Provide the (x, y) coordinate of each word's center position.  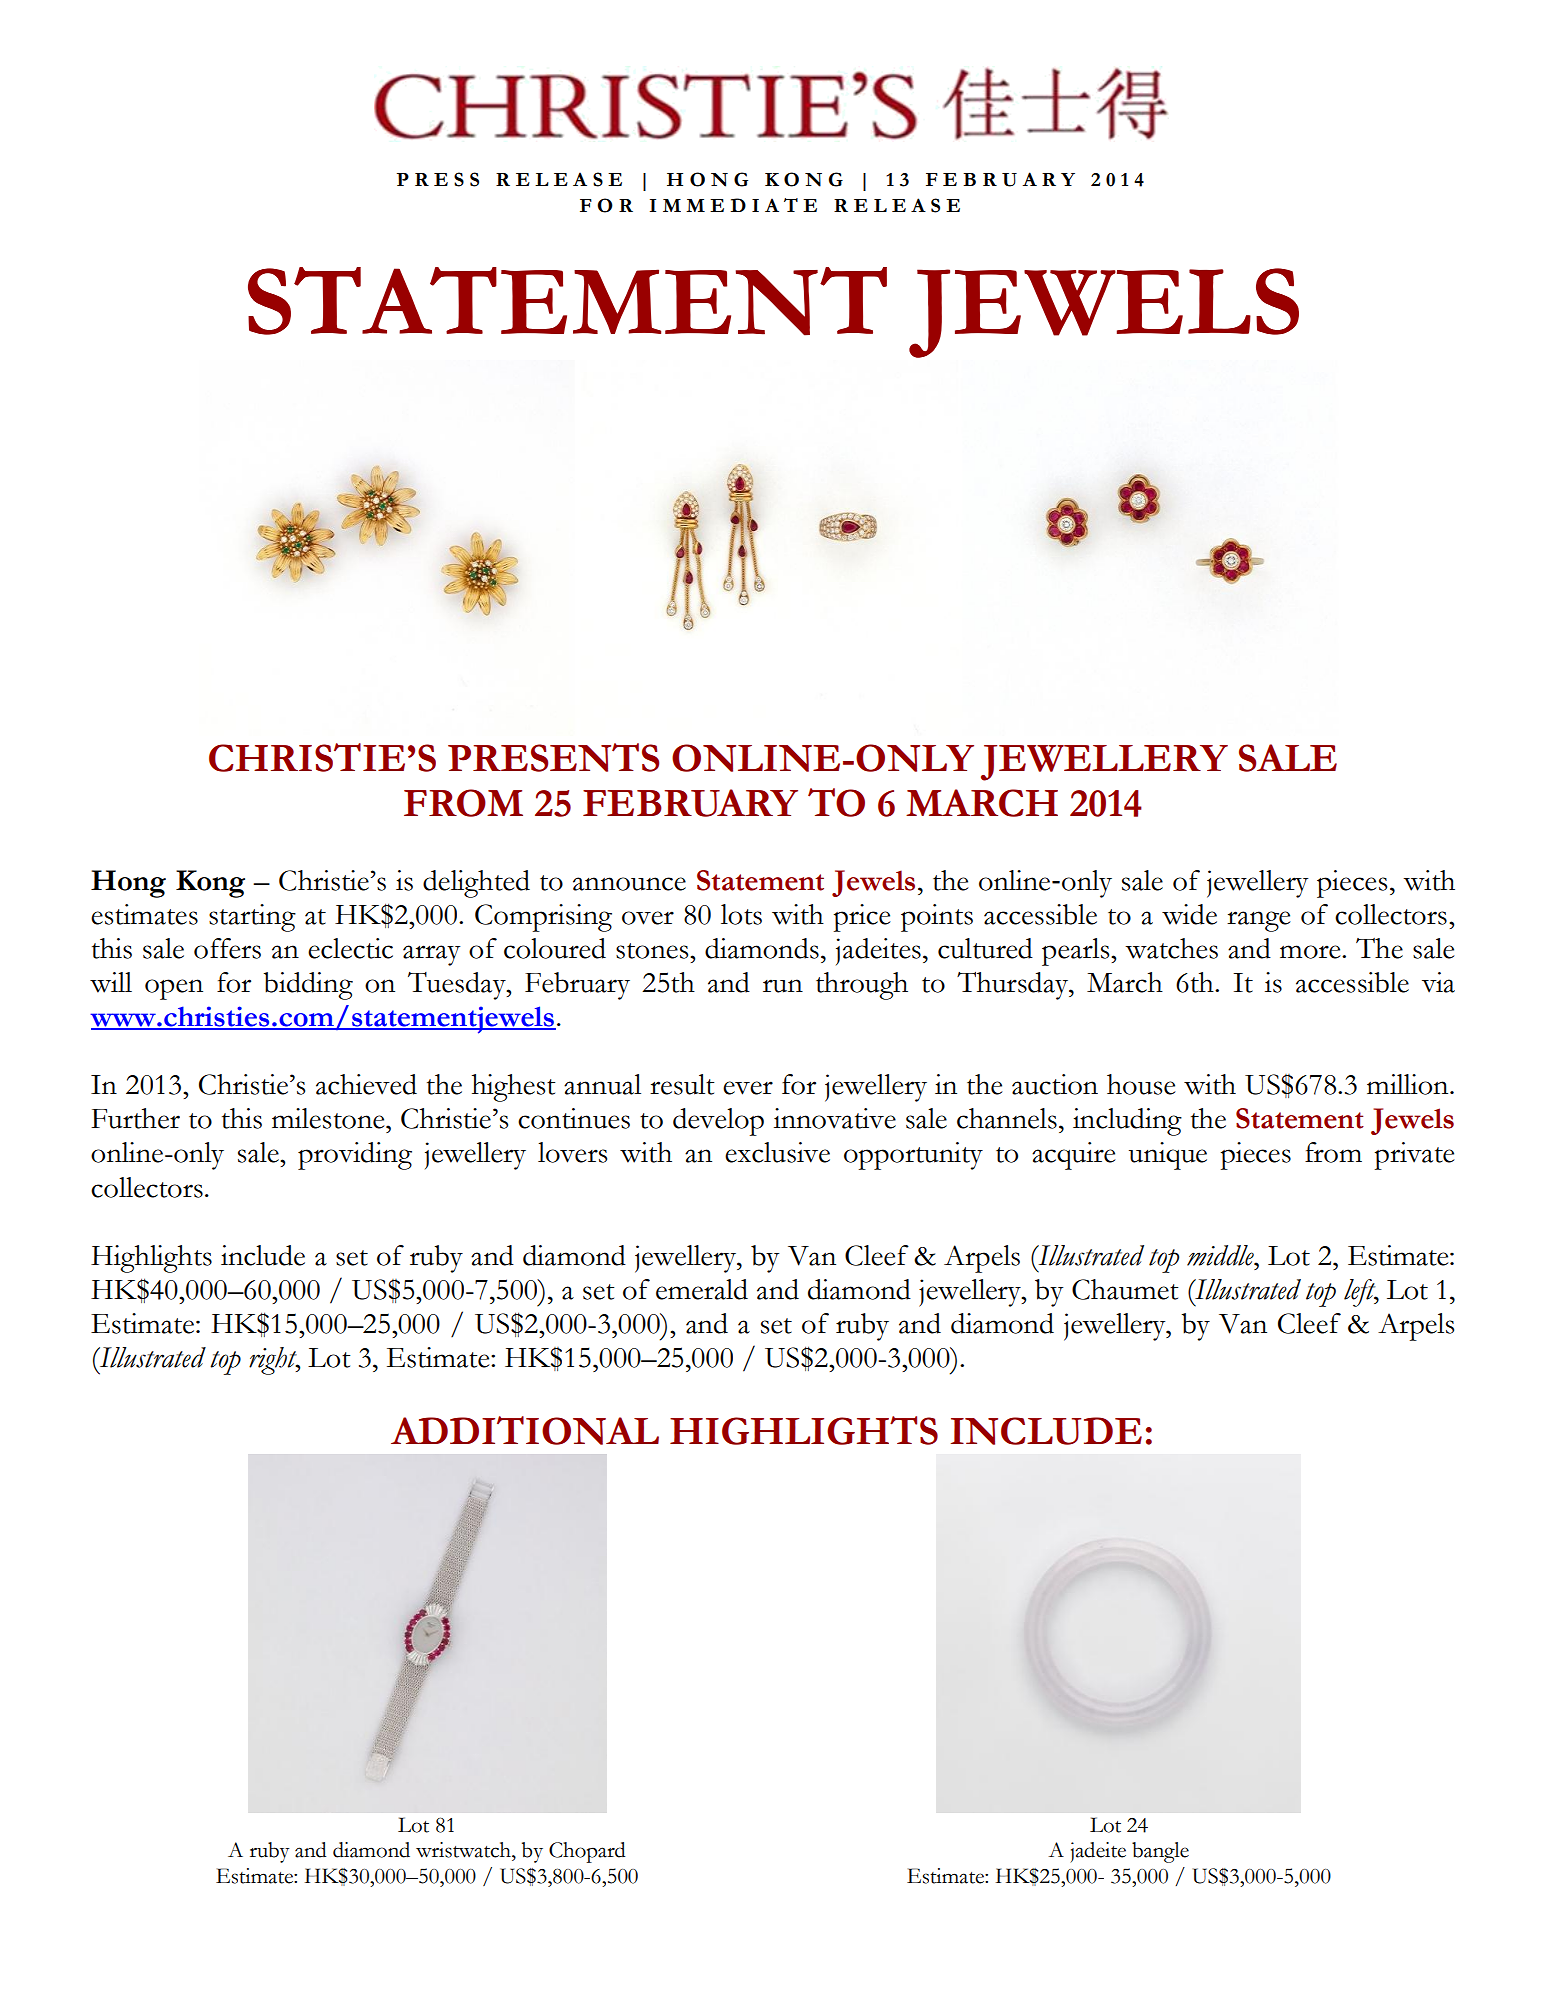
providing (355, 1156)
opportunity (913, 1156)
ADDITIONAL (525, 1430)
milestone (329, 1118)
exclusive (777, 1152)
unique (1168, 1156)
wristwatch (464, 1850)
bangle (1160, 1852)
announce (629, 884)
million (1409, 1084)
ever (748, 1088)
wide (1189, 914)
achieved (366, 1084)
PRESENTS (553, 757)
